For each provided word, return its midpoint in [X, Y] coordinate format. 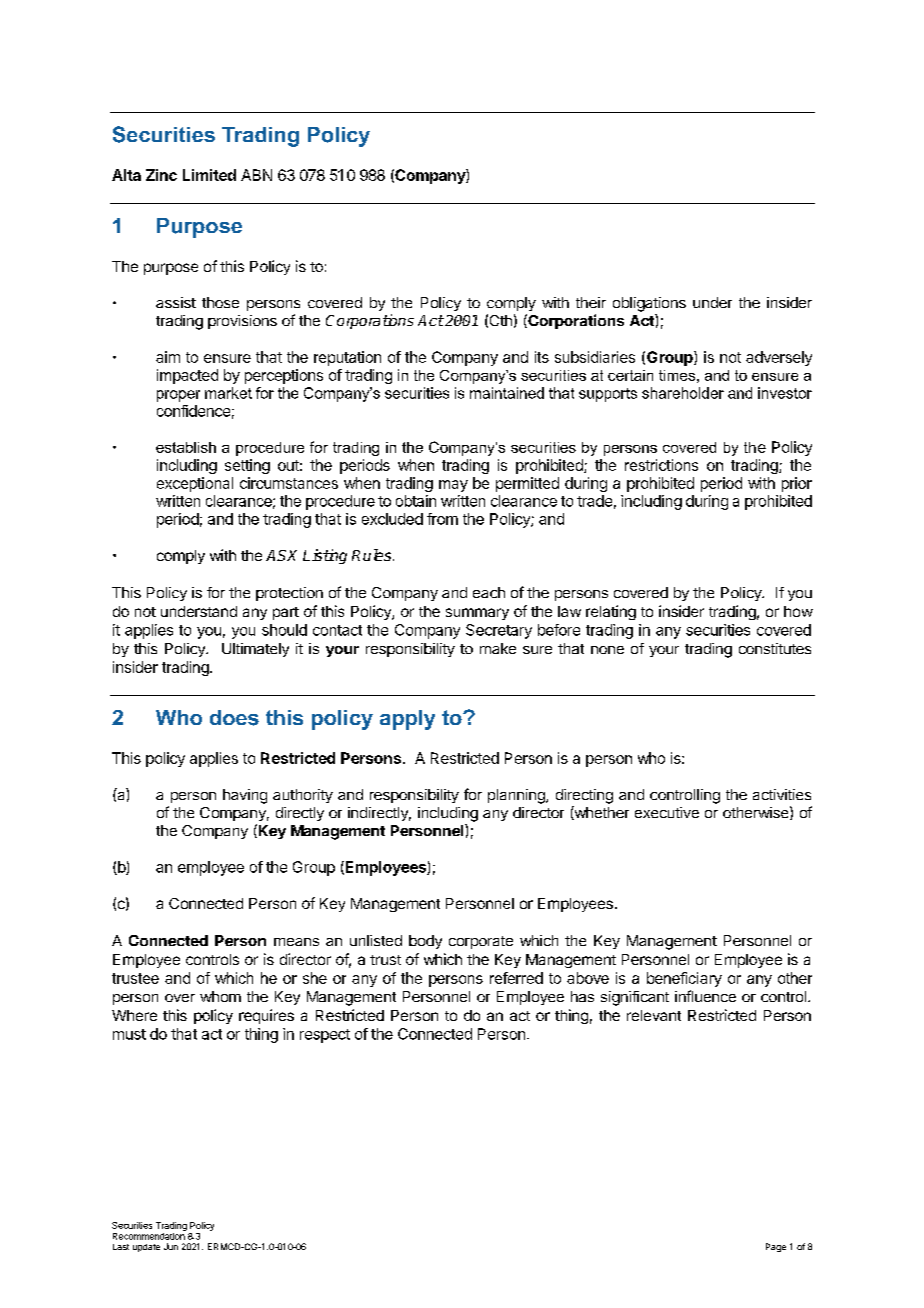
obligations [649, 304]
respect [325, 1036]
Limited [209, 175]
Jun [171, 1246]
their [591, 302]
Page [776, 1247]
